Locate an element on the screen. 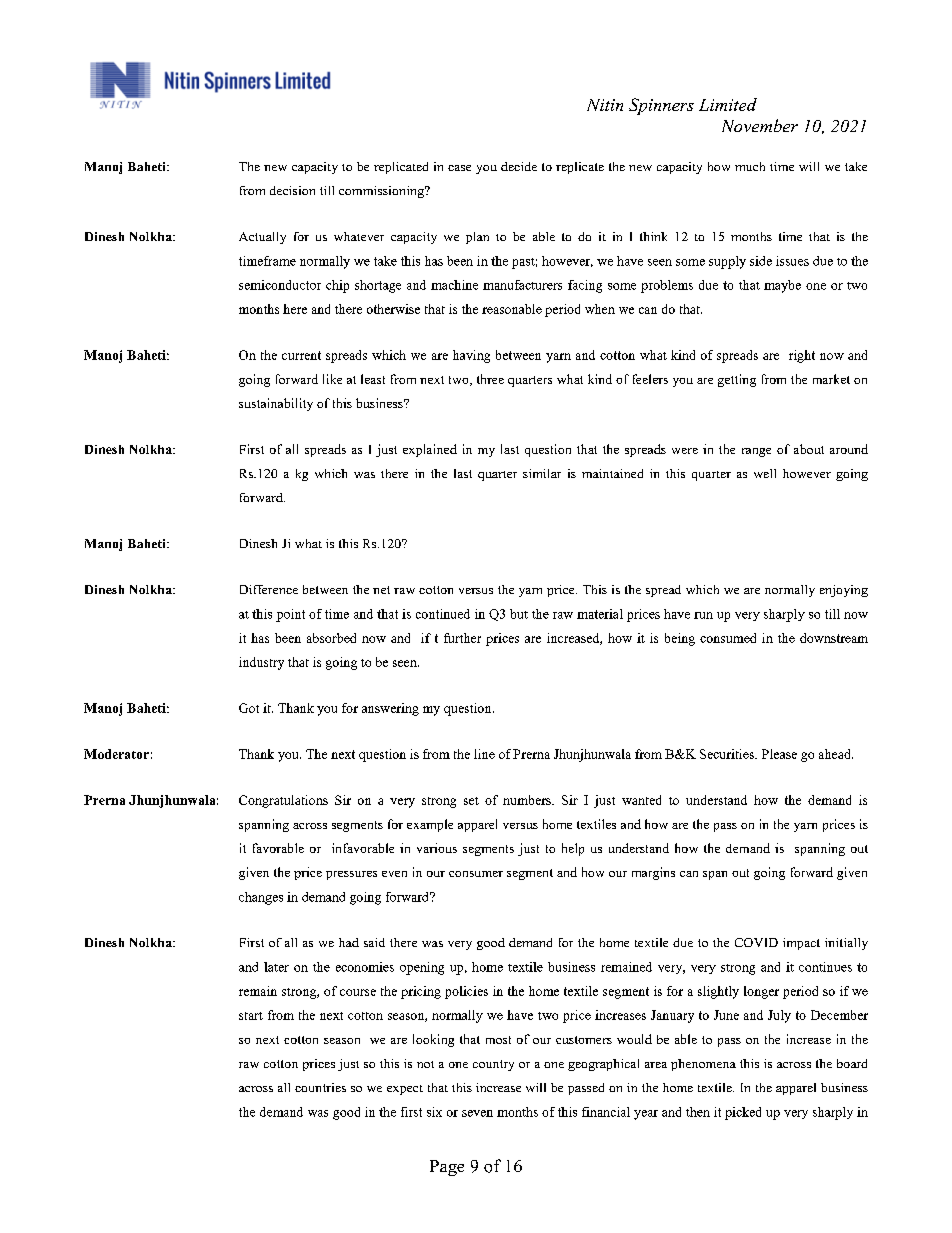  well is located at coordinates (765, 473).
